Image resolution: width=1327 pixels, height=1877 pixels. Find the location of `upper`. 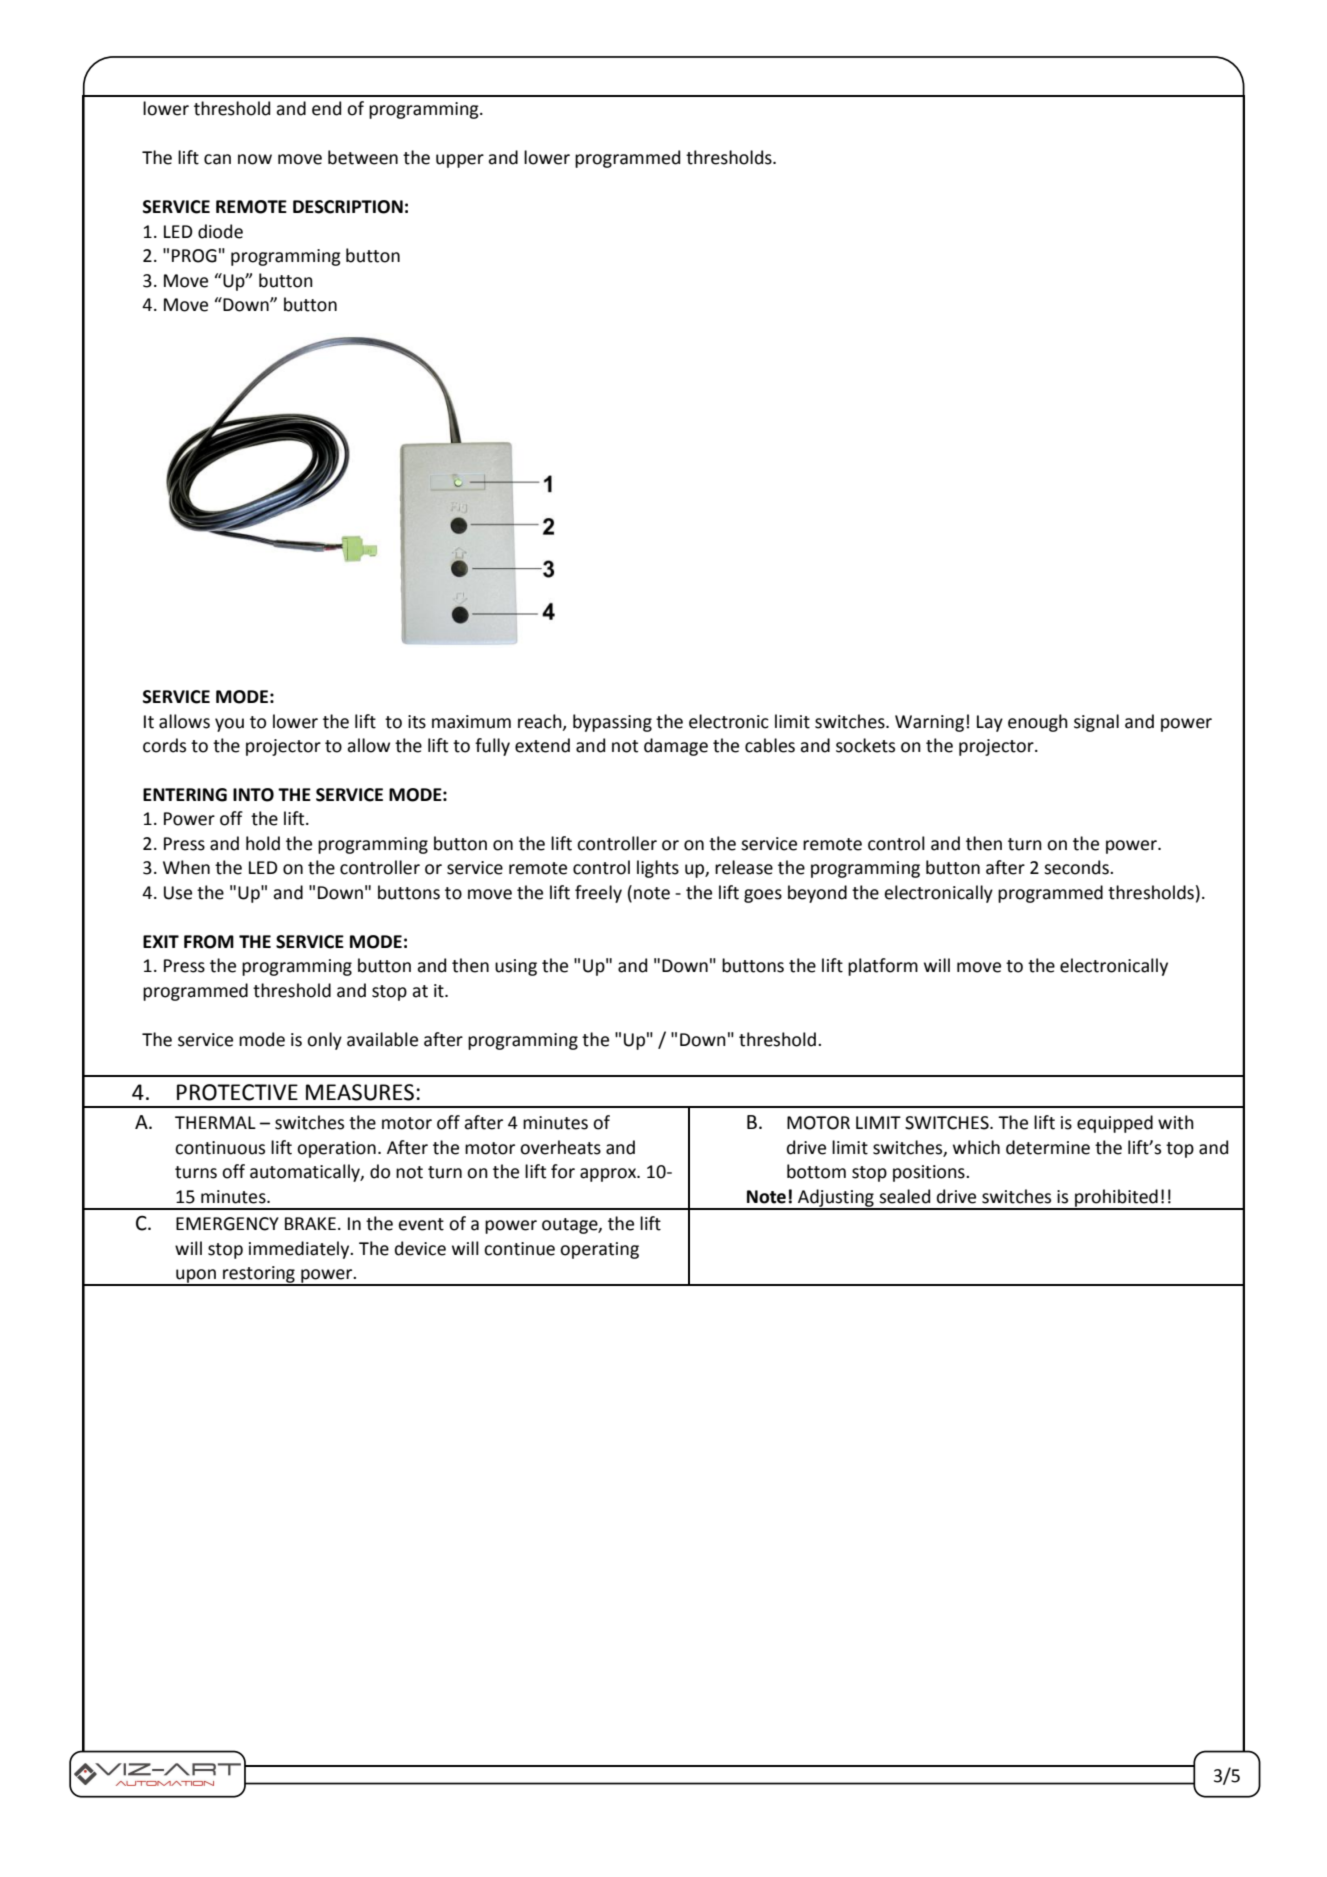

upper is located at coordinates (460, 161).
